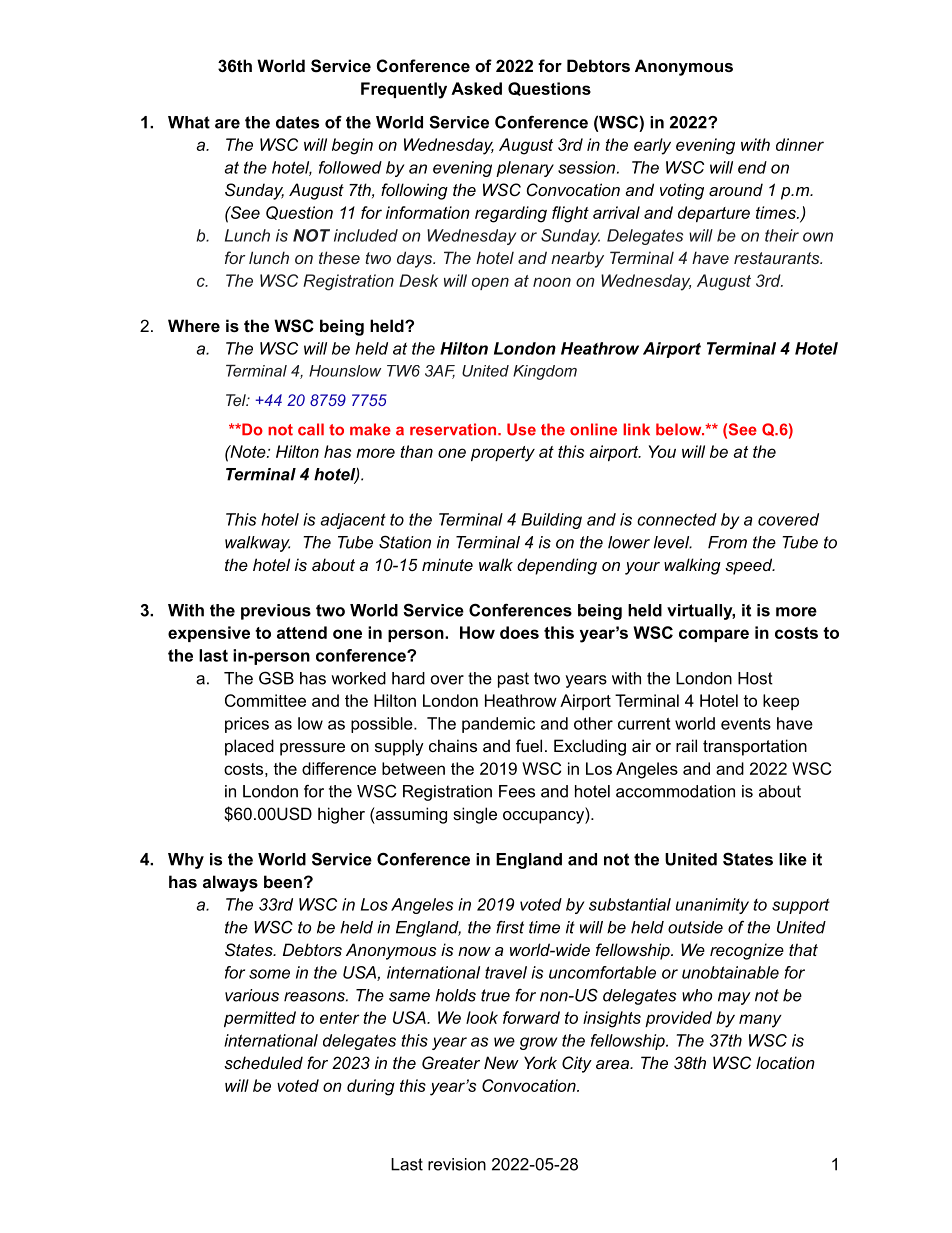 The image size is (952, 1233). What do you see at coordinates (276, 612) in the page?
I see `previous` at bounding box center [276, 612].
